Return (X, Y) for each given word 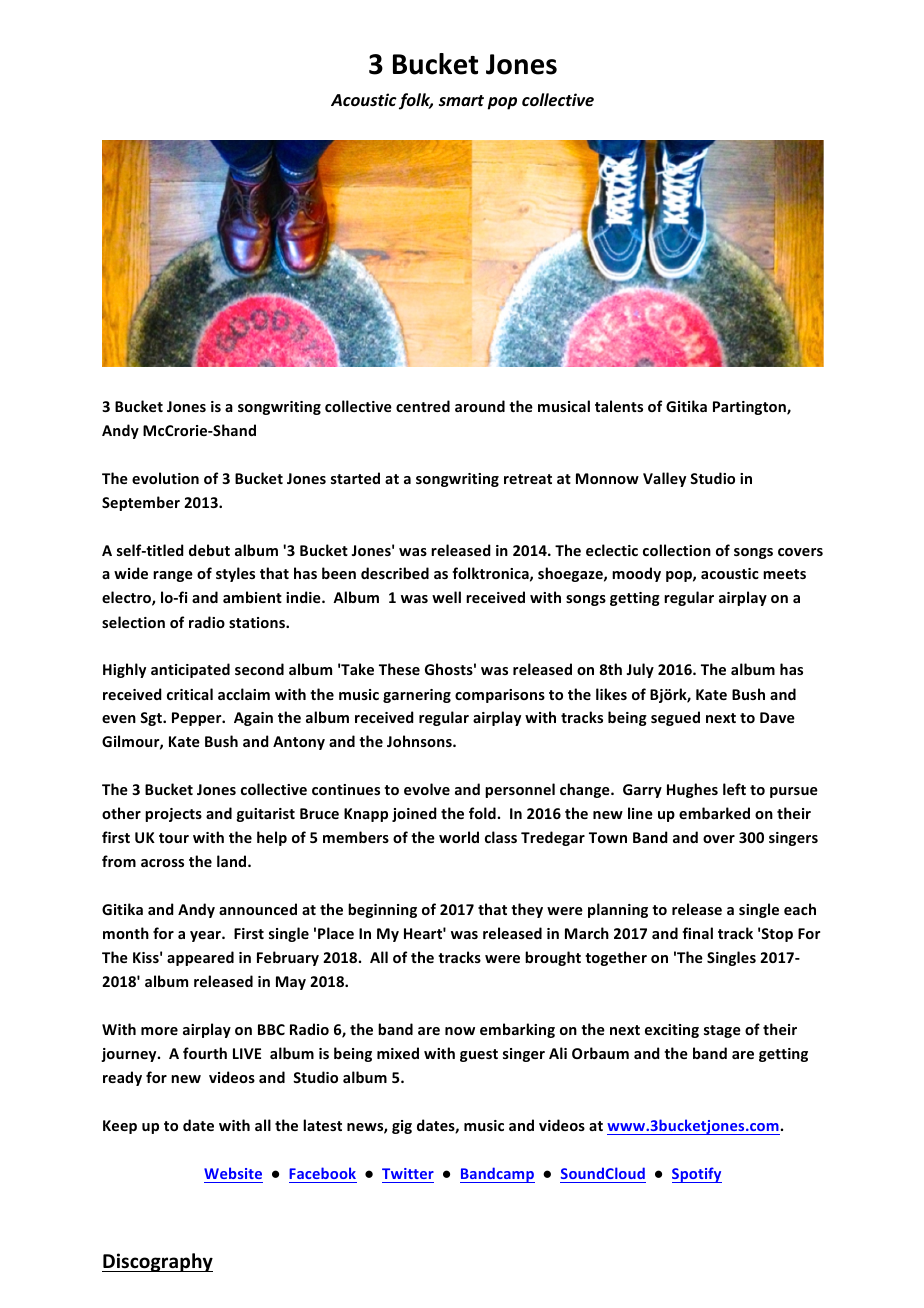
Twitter (408, 1175)
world (459, 837)
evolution (165, 478)
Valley (664, 479)
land (233, 861)
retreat (528, 479)
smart (461, 100)
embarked (714, 813)
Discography (157, 1262)
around (480, 406)
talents (619, 406)
